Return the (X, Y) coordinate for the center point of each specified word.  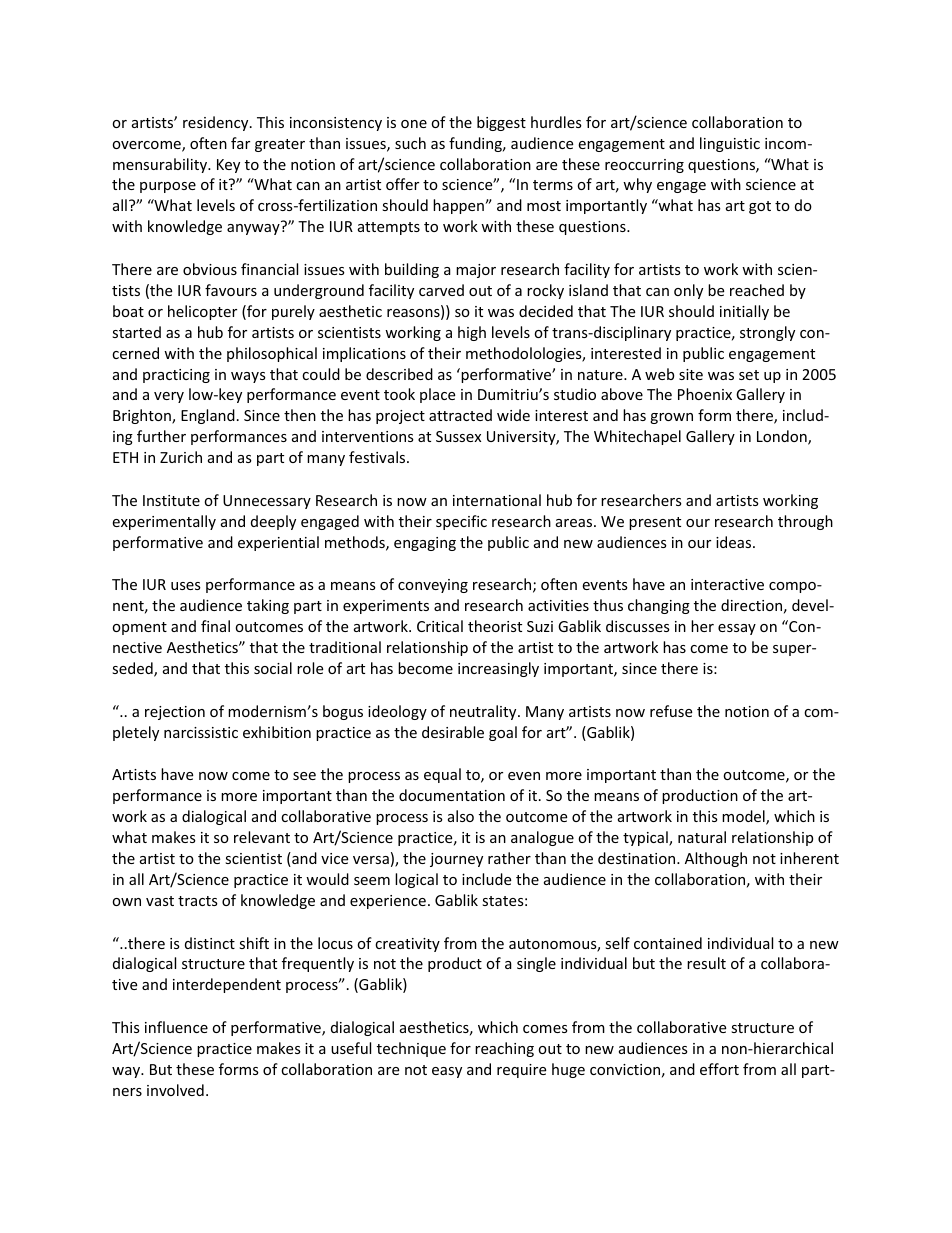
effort (719, 1069)
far (240, 143)
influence (176, 1027)
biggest (501, 123)
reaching (504, 1049)
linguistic (730, 144)
